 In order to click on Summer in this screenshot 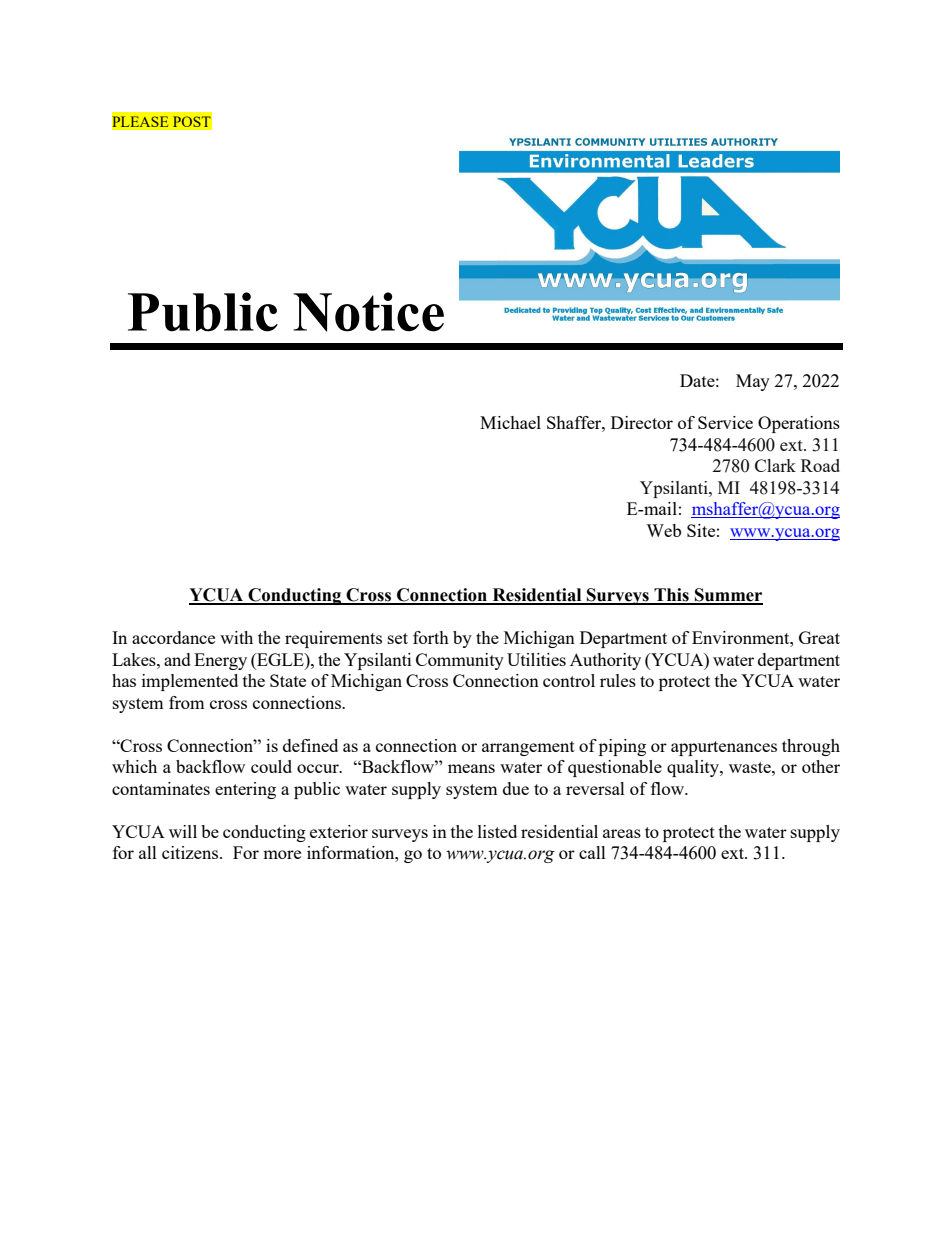, I will do `click(728, 596)`.
